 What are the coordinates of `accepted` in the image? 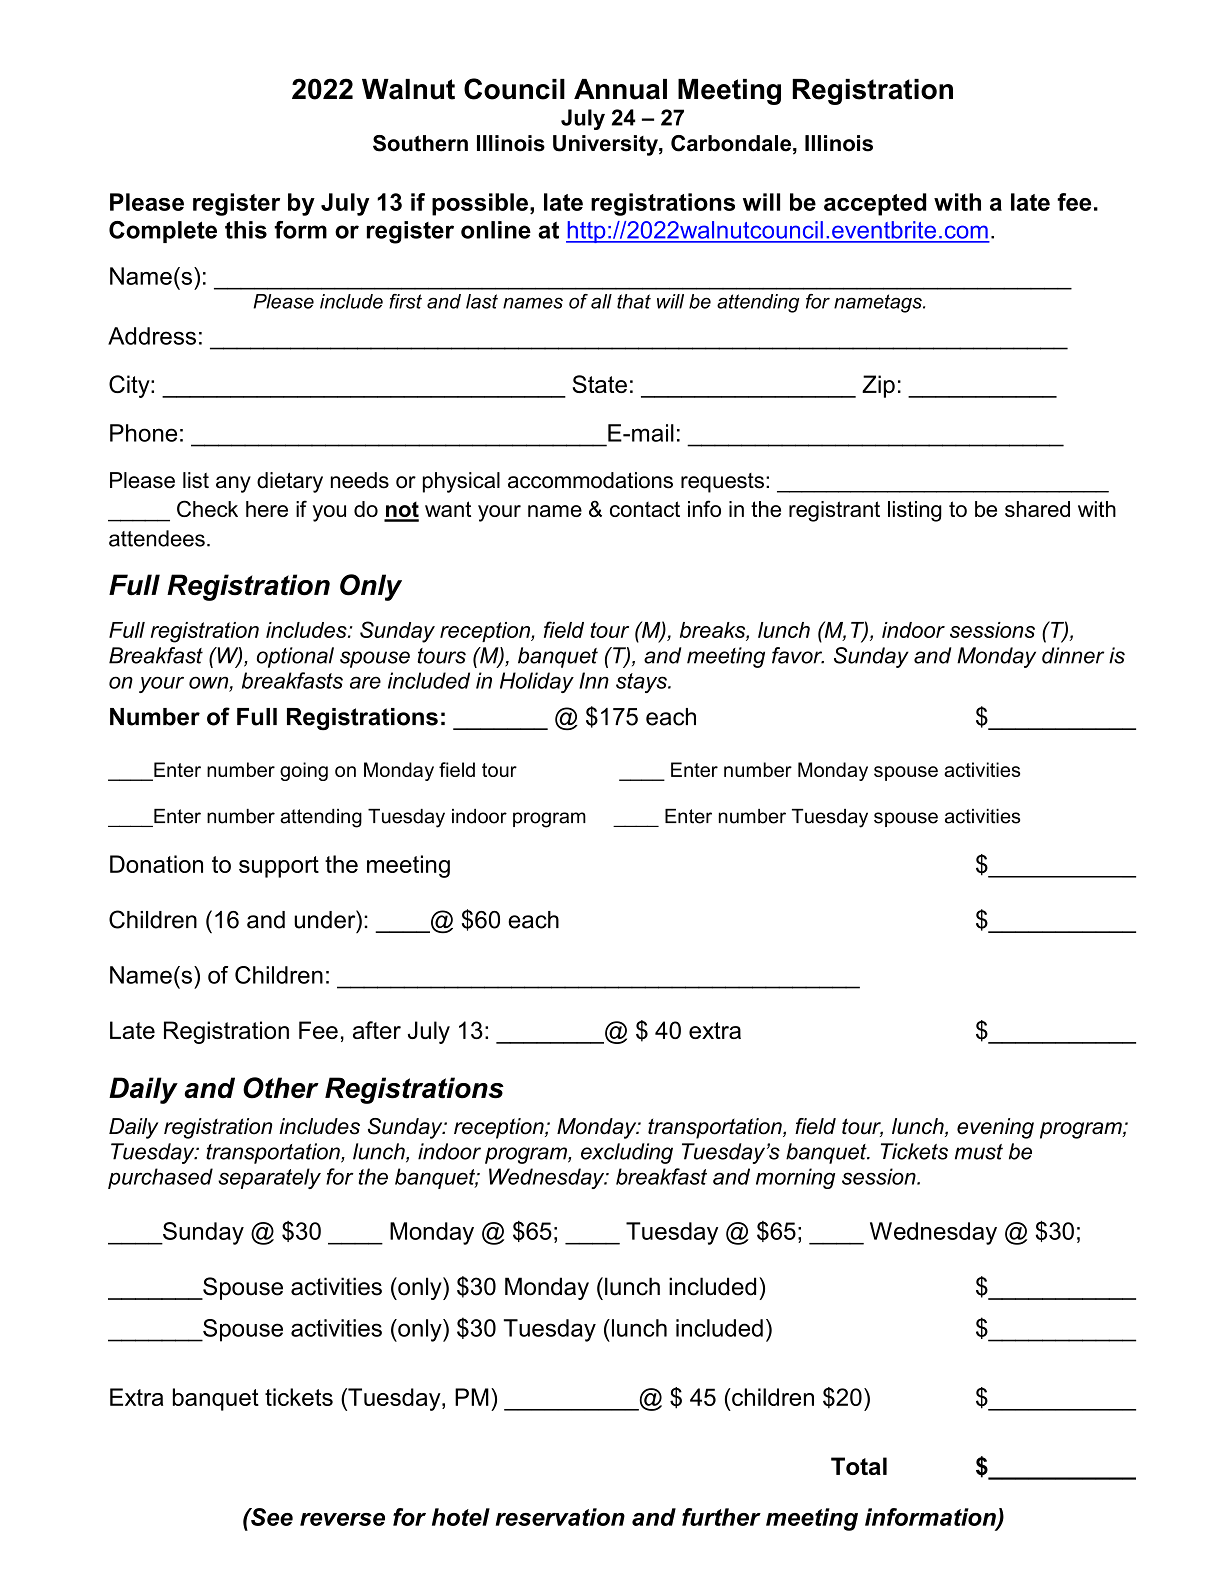 It's located at (875, 204).
